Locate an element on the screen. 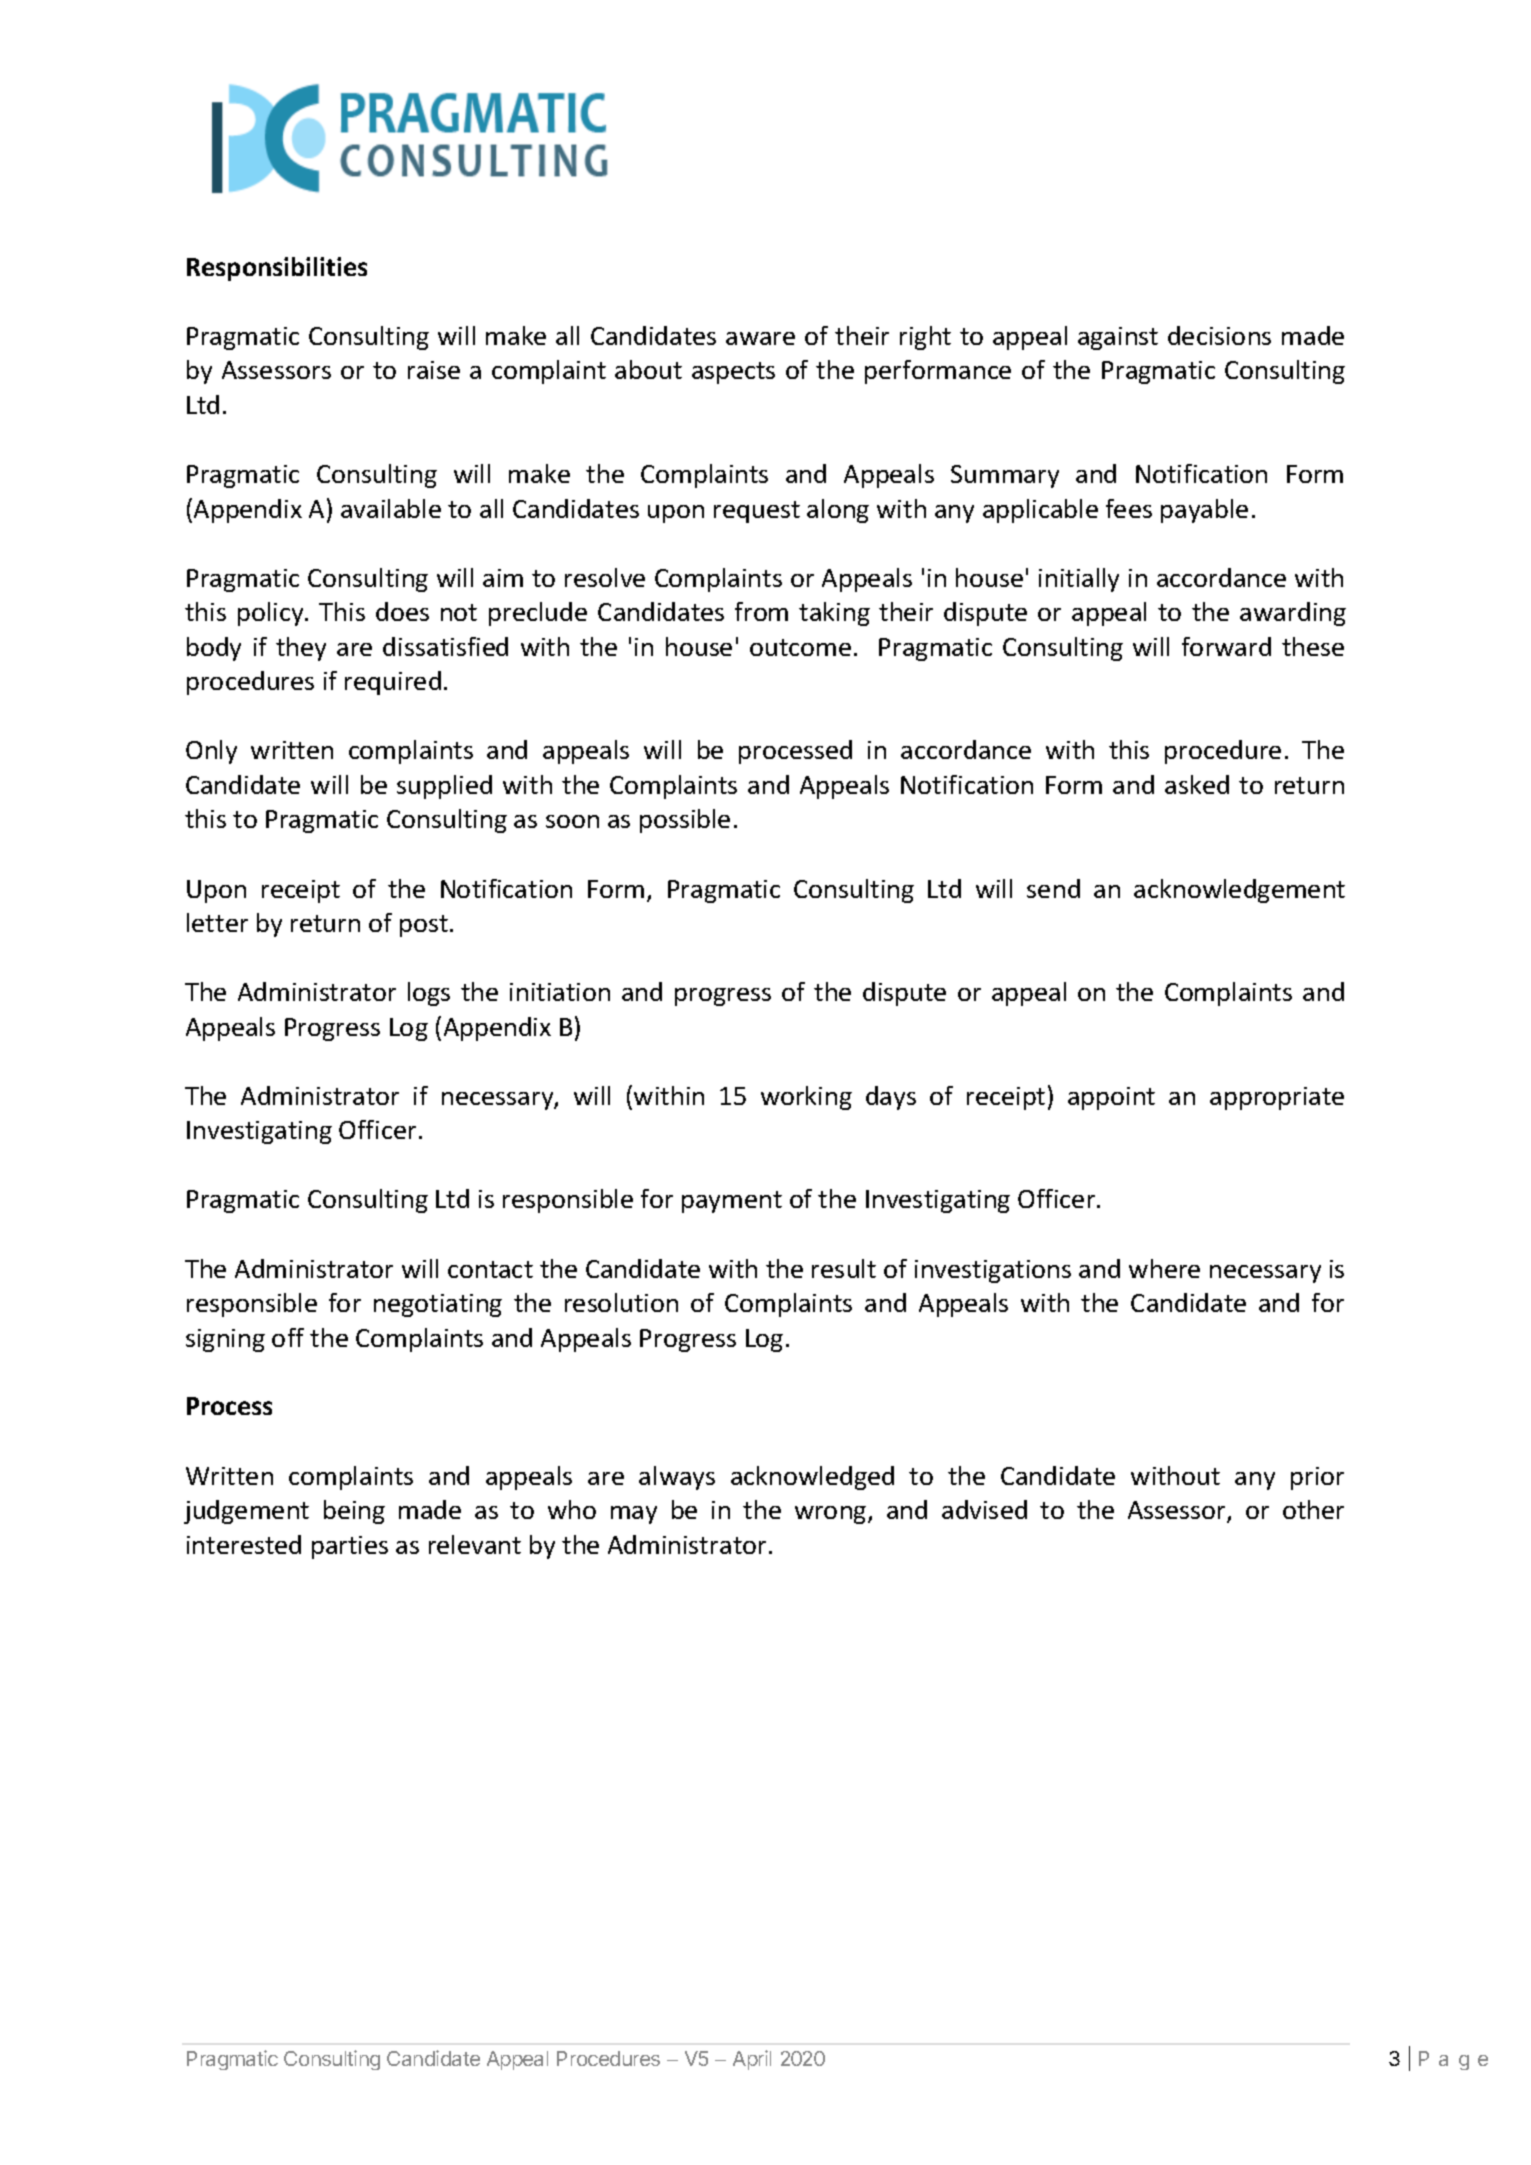  aware is located at coordinates (760, 338).
